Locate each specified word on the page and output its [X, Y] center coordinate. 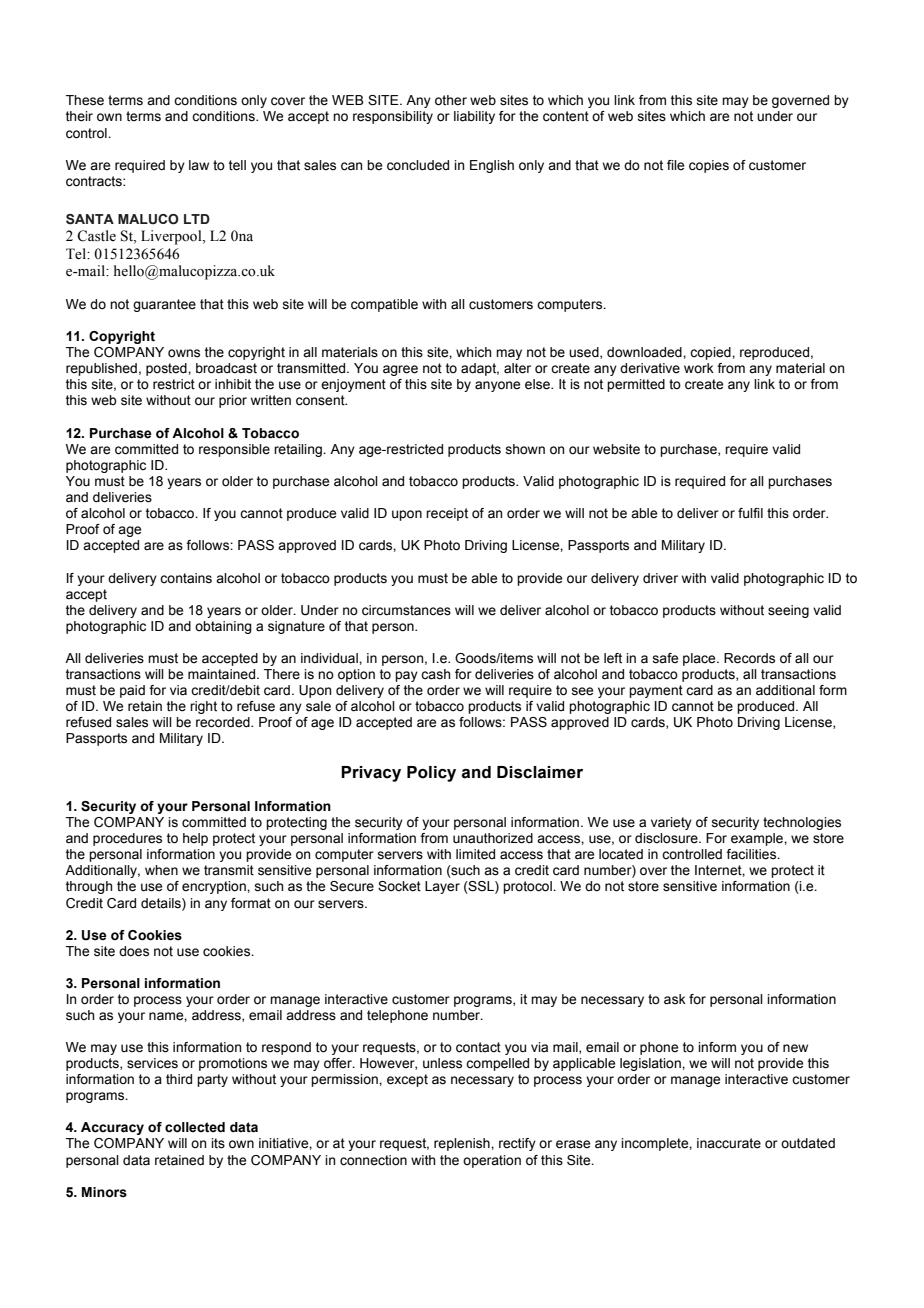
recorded [224, 722]
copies [709, 166]
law [199, 165]
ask [675, 999]
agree [400, 370]
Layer [442, 887]
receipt [447, 514]
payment [656, 691]
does [134, 951]
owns [184, 353]
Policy [431, 774]
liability [474, 117]
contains [186, 578]
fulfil [750, 513]
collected [195, 1127]
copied [711, 353]
